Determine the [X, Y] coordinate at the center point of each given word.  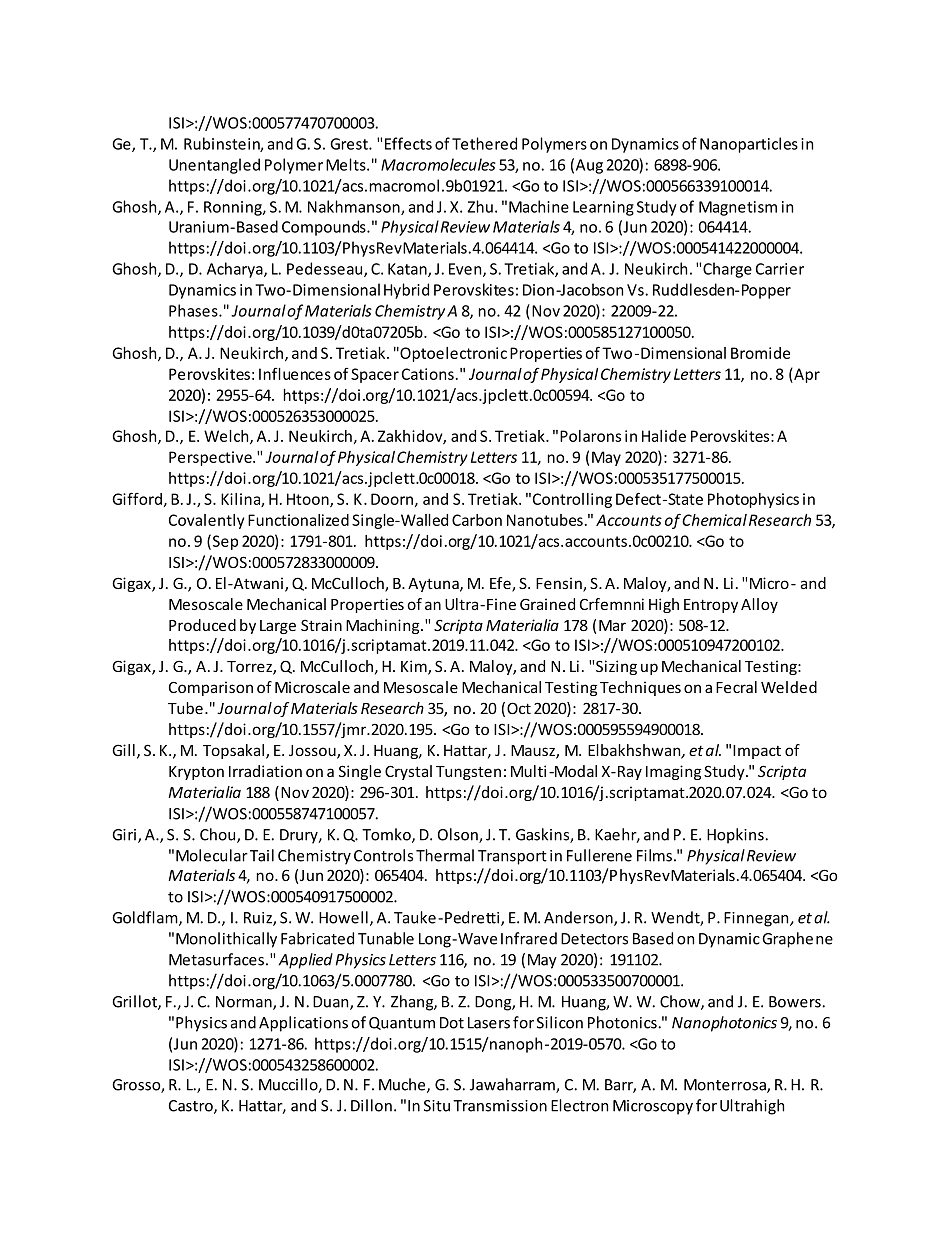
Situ [437, 1106]
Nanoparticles [749, 145]
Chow [681, 1002]
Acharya [236, 270]
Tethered [484, 143]
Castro [192, 1107]
